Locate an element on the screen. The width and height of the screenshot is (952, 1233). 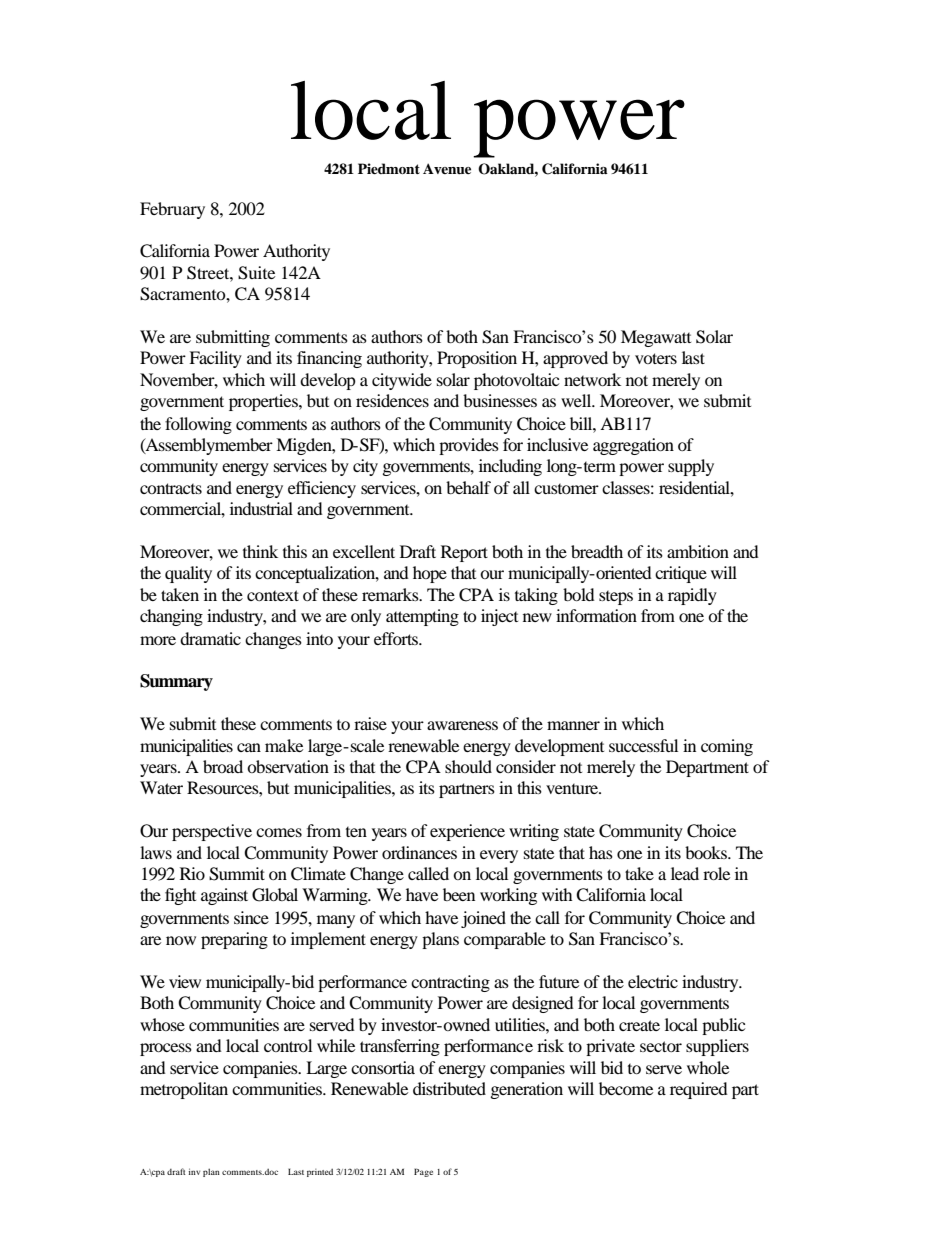
Megawatt is located at coordinates (656, 338).
